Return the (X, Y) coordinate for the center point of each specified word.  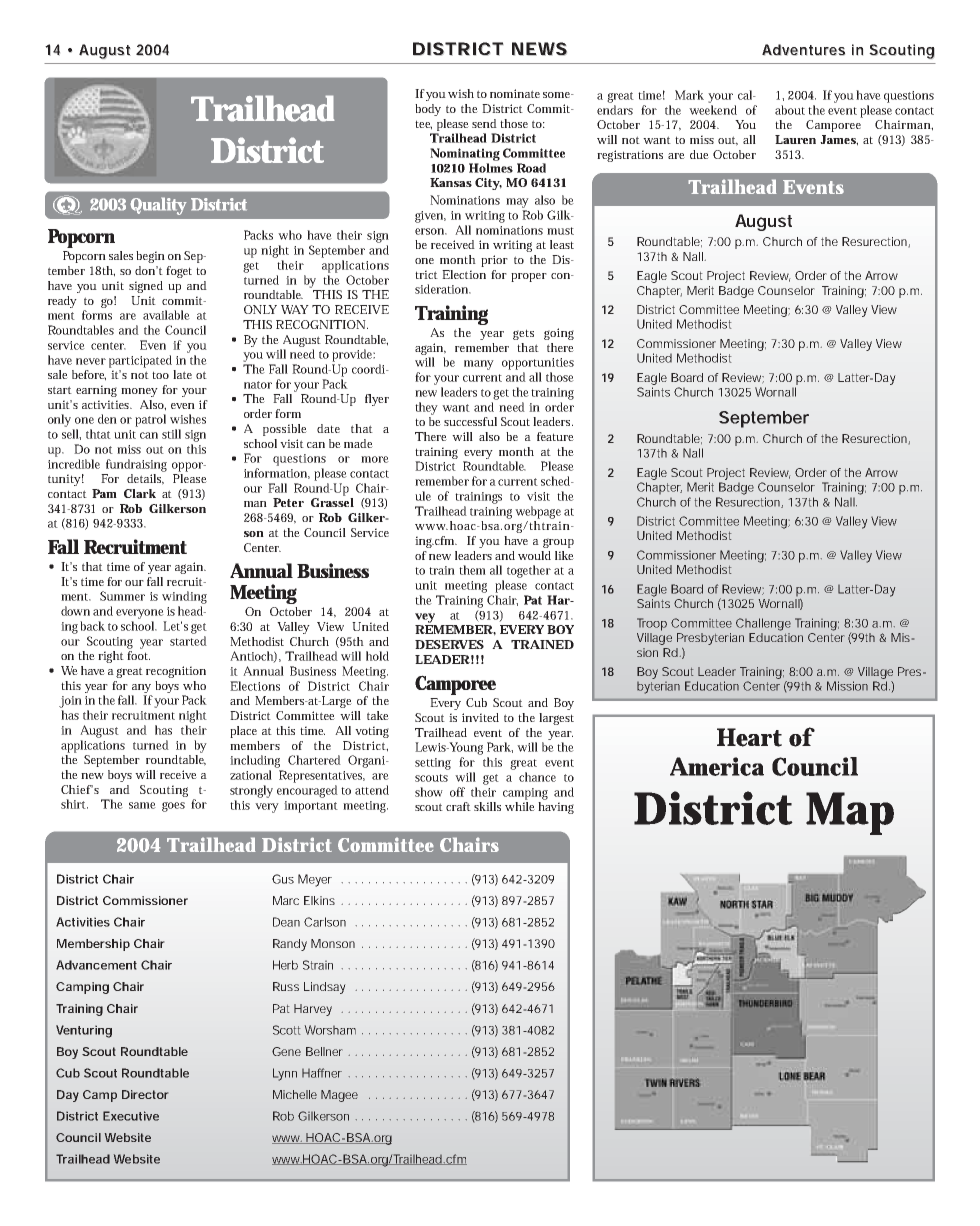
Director (145, 1094)
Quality (158, 206)
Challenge (763, 624)
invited (480, 717)
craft (458, 806)
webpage (538, 512)
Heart (749, 737)
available (166, 315)
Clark (140, 493)
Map (850, 813)
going (559, 334)
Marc (286, 900)
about (790, 110)
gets (523, 334)
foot (138, 655)
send (484, 123)
